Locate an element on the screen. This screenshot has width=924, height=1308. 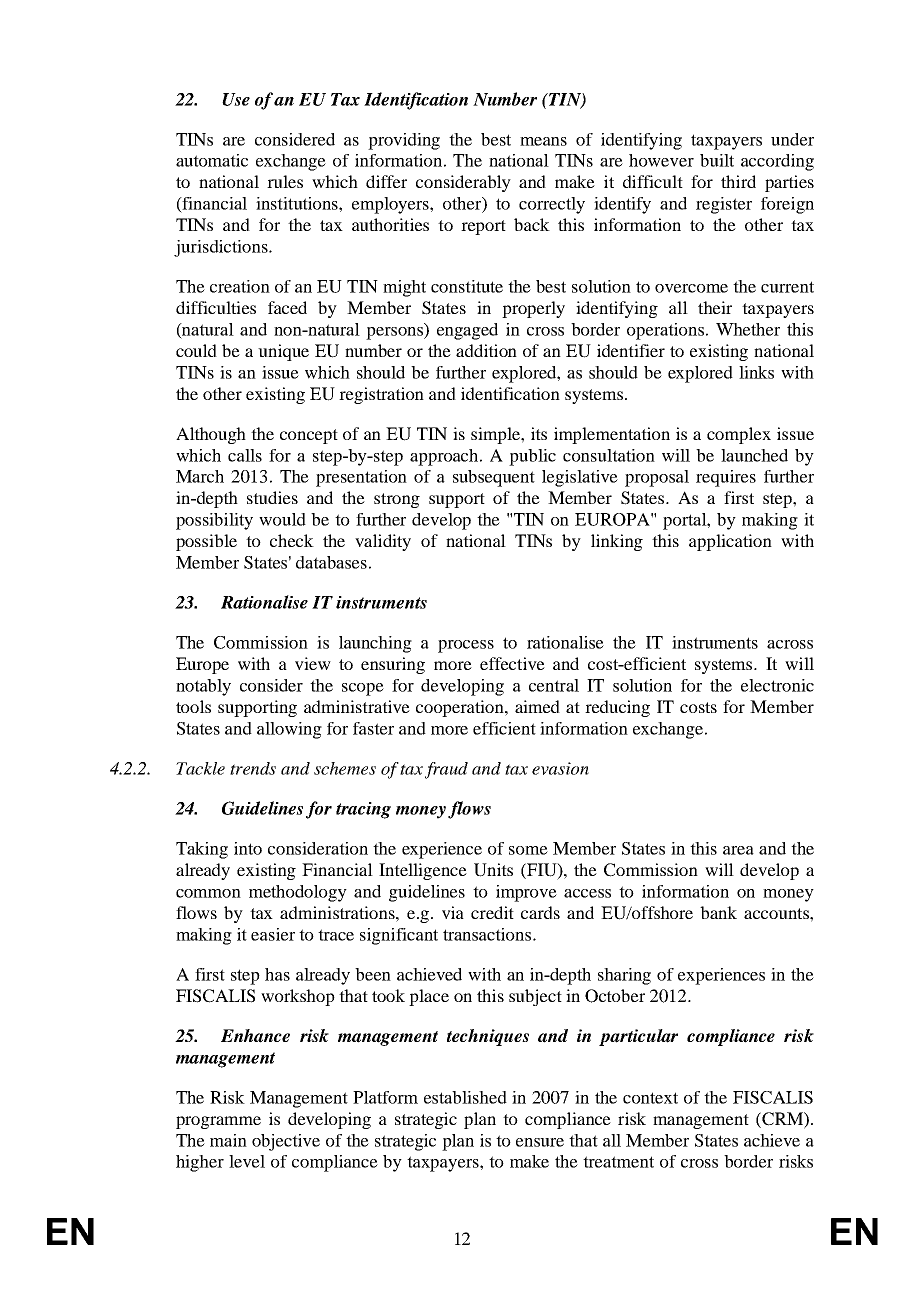
means is located at coordinates (543, 141).
